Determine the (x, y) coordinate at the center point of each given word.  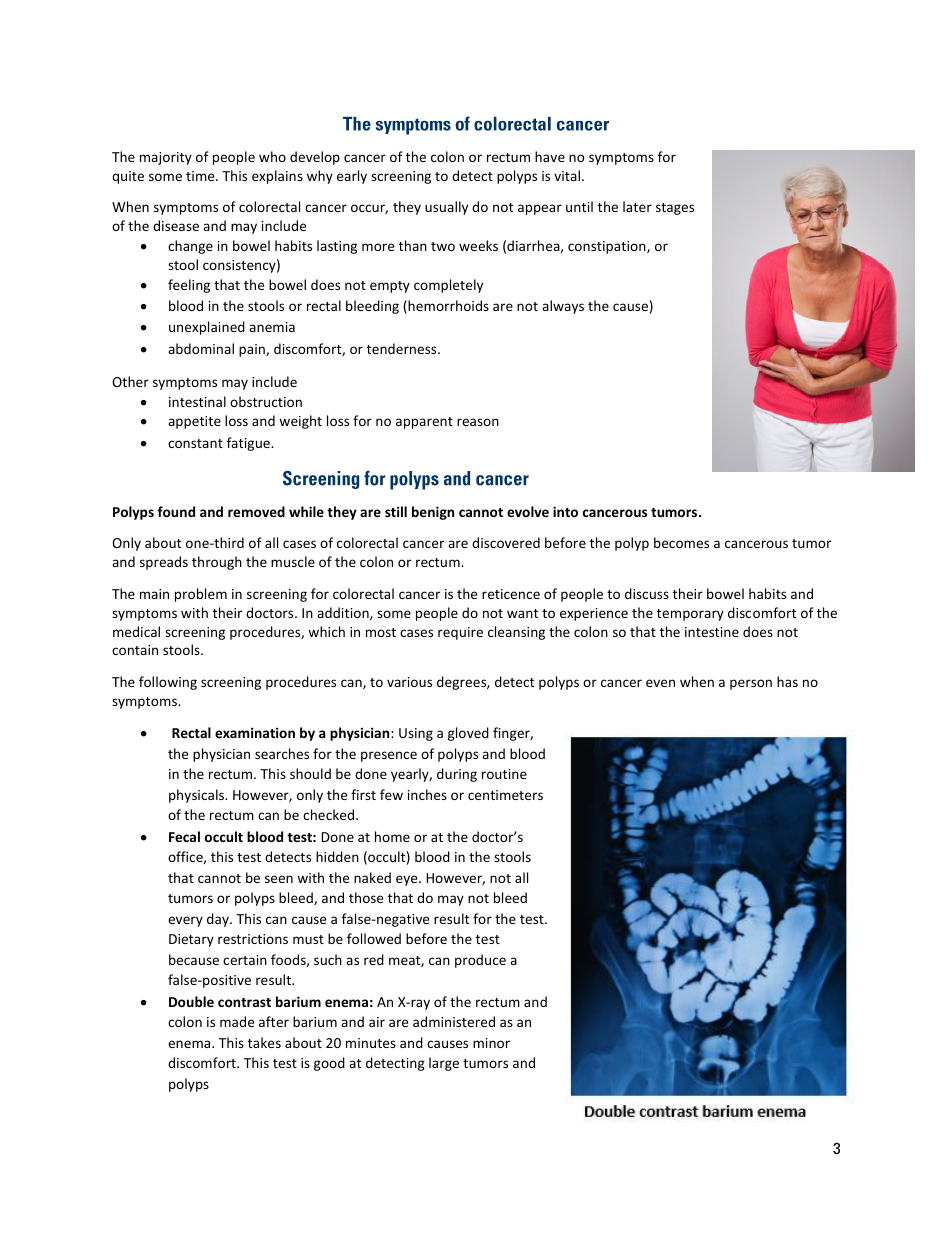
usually (446, 208)
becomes (681, 542)
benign (433, 513)
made (237, 1021)
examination (255, 732)
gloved (468, 734)
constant (195, 443)
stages (675, 209)
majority (166, 158)
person (751, 684)
